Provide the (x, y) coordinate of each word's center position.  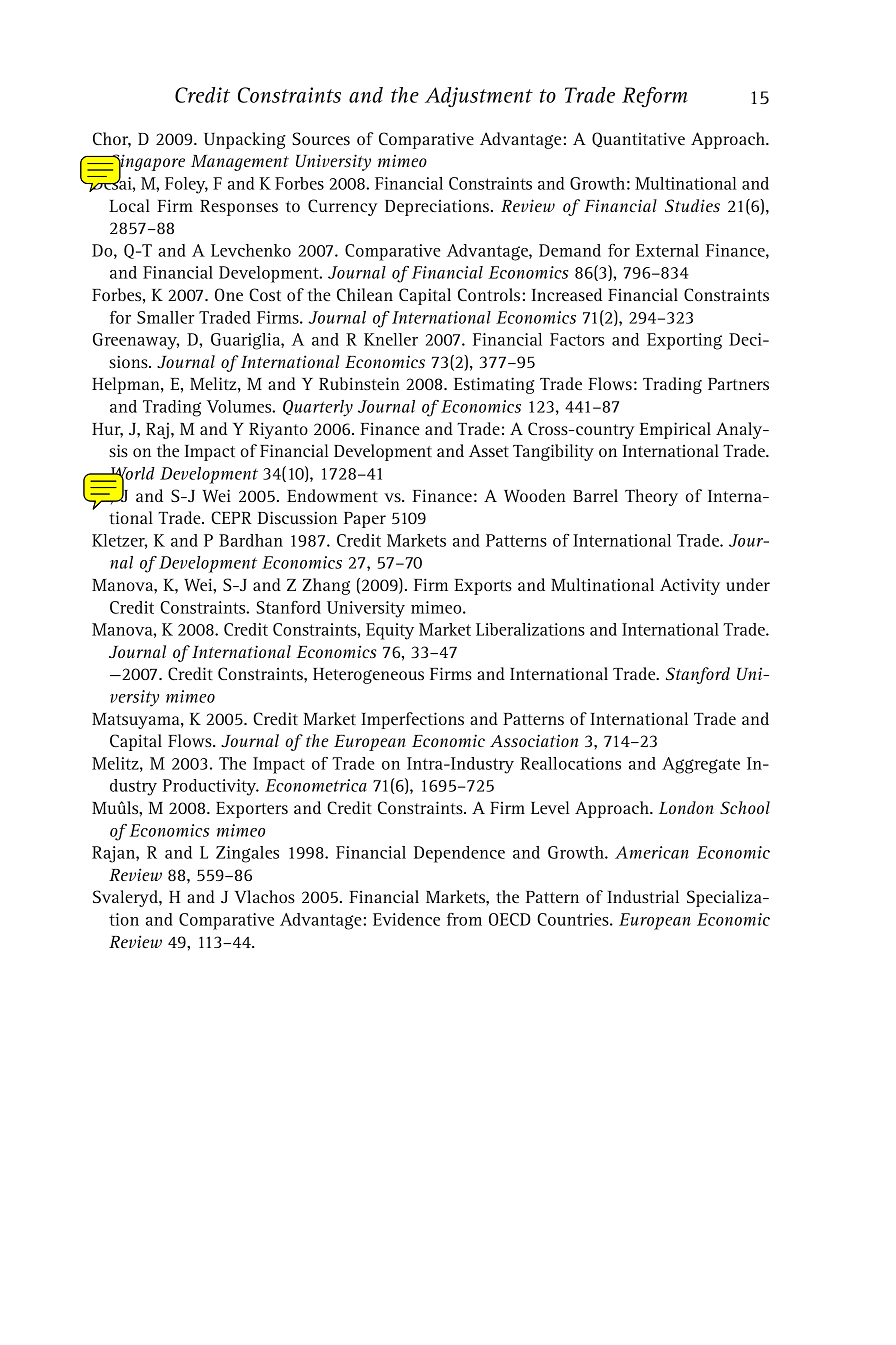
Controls (490, 294)
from (464, 919)
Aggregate (701, 765)
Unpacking (245, 140)
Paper (365, 520)
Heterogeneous (368, 676)
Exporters (252, 810)
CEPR (231, 517)
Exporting (684, 341)
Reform (655, 97)
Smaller (166, 317)
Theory (651, 497)
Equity (390, 631)
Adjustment (479, 97)
